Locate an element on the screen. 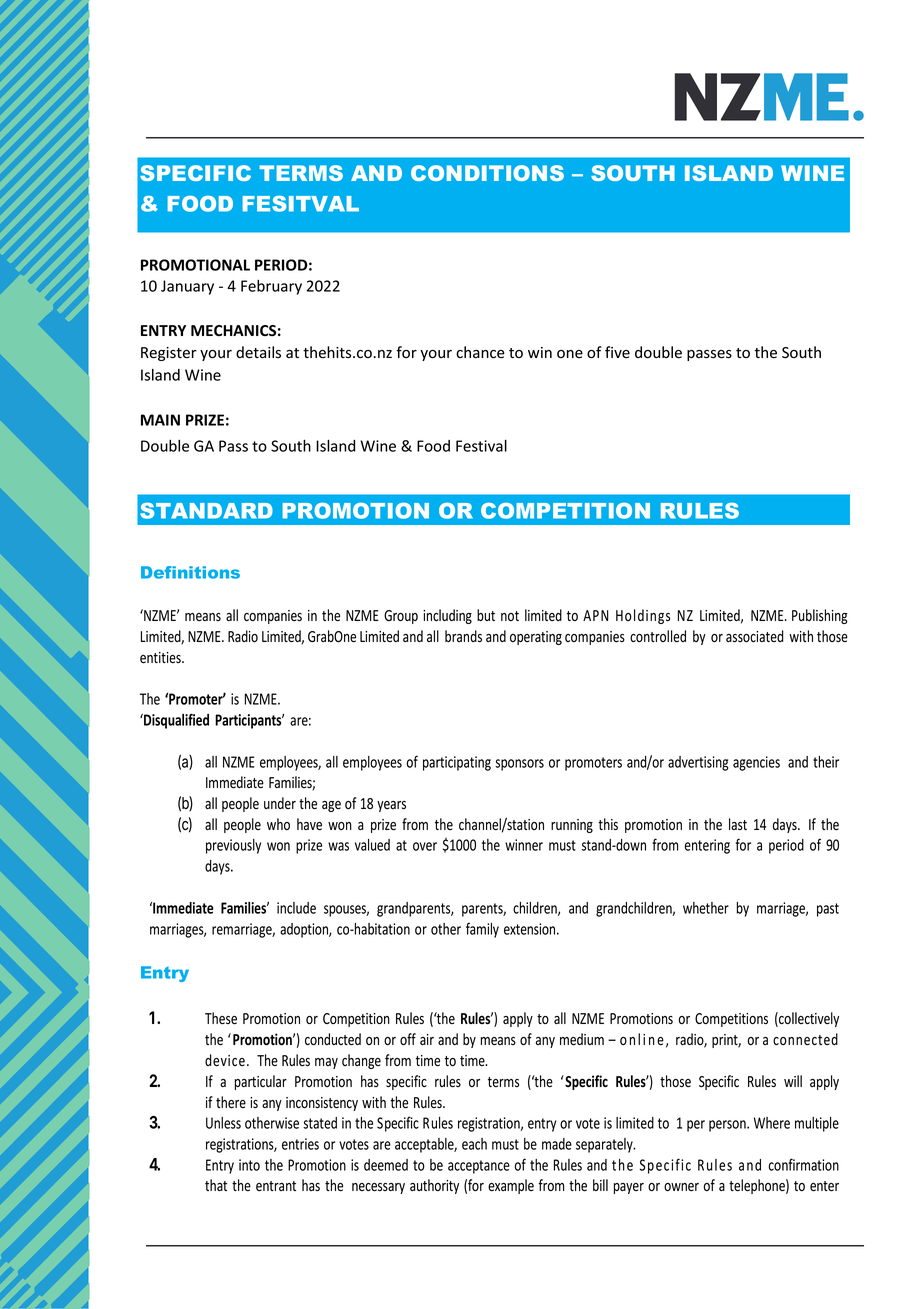 Image resolution: width=924 pixels, height=1309 pixels. person is located at coordinates (728, 1126).
